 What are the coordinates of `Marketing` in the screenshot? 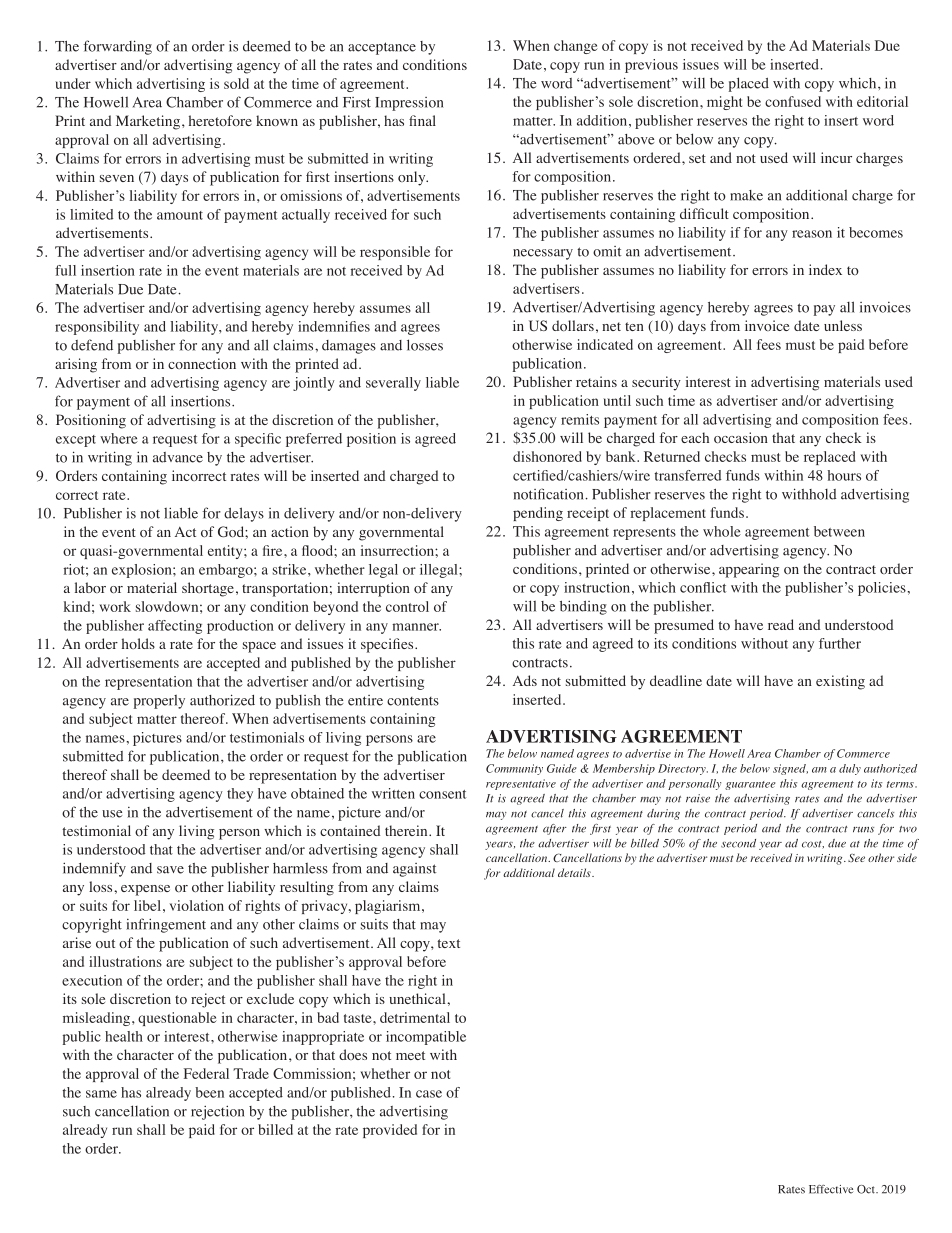 It's located at (148, 122).
